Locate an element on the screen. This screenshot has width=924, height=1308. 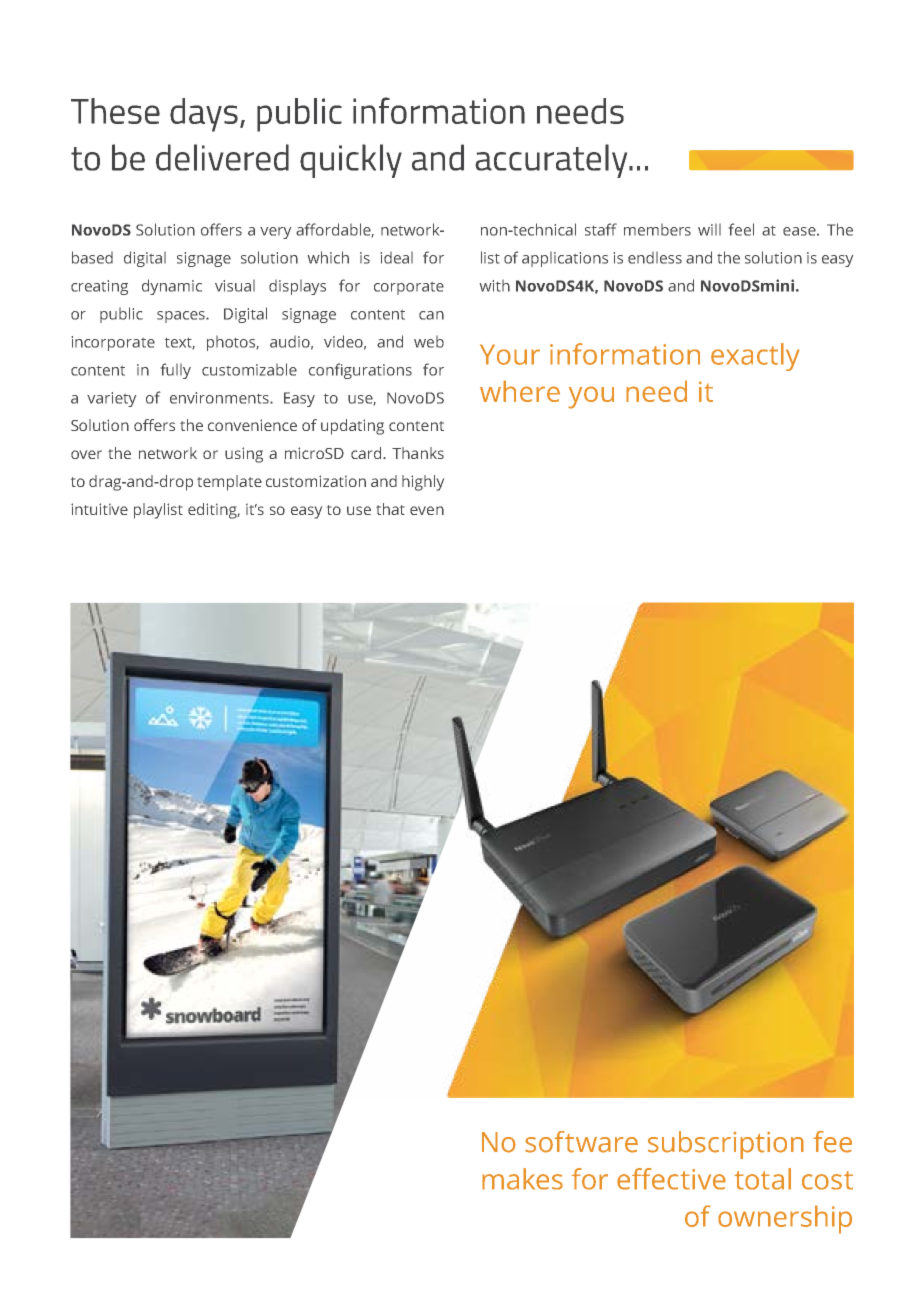
days is located at coordinates (204, 115).
